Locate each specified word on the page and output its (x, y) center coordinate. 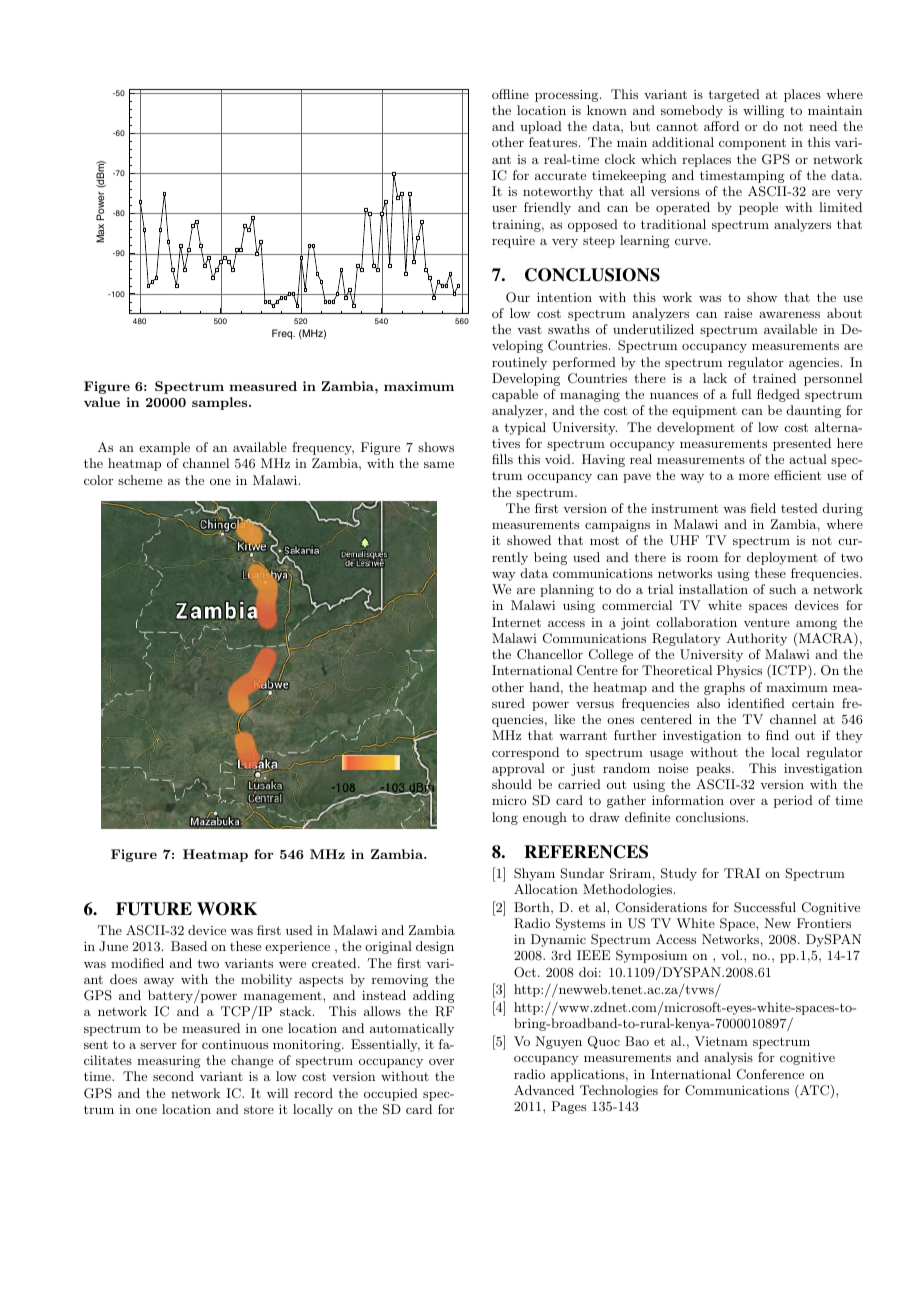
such (782, 589)
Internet (516, 622)
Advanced (544, 1090)
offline (510, 94)
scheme (140, 480)
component (752, 144)
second (173, 1076)
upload (541, 127)
